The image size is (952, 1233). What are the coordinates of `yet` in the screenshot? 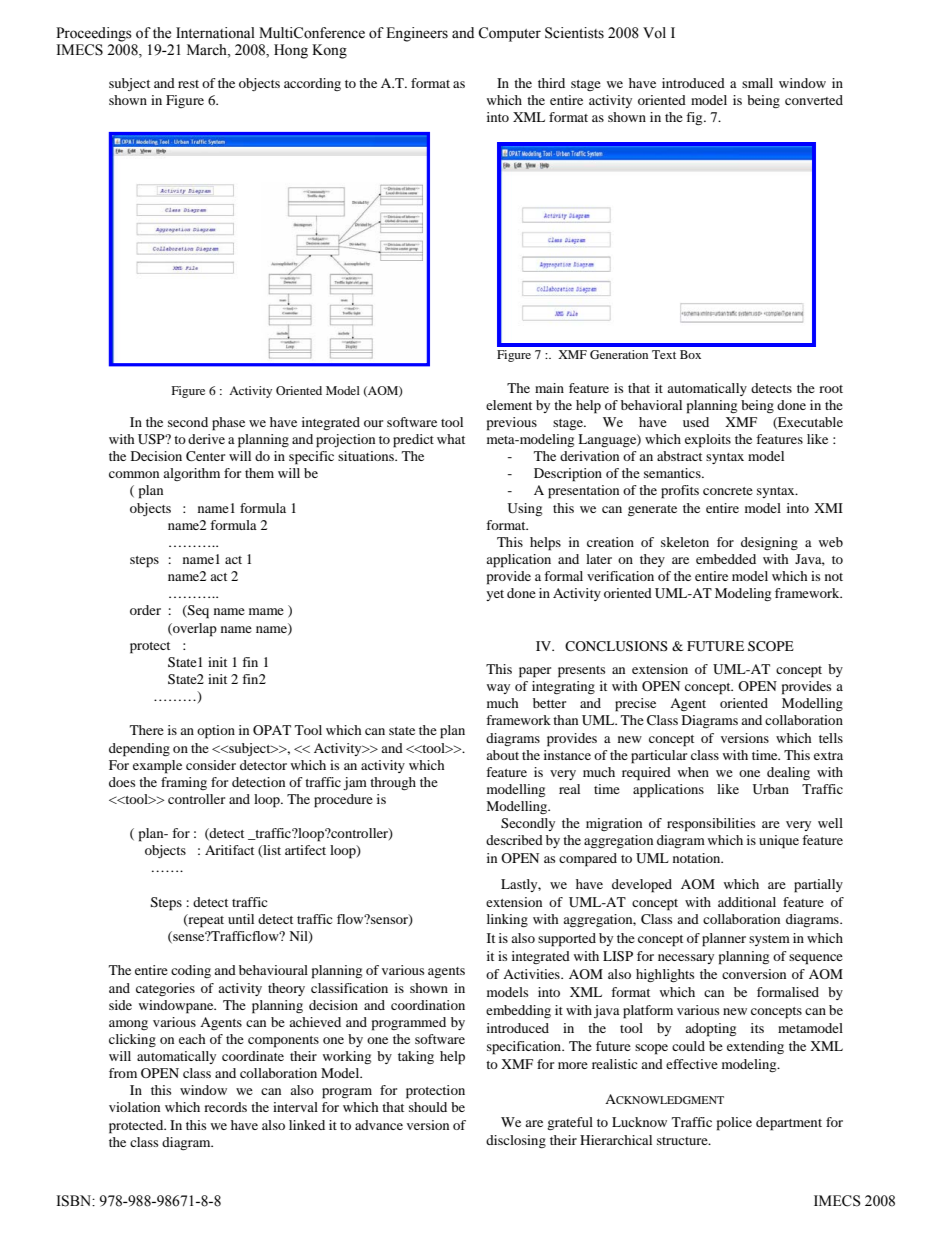 It's located at (495, 595).
